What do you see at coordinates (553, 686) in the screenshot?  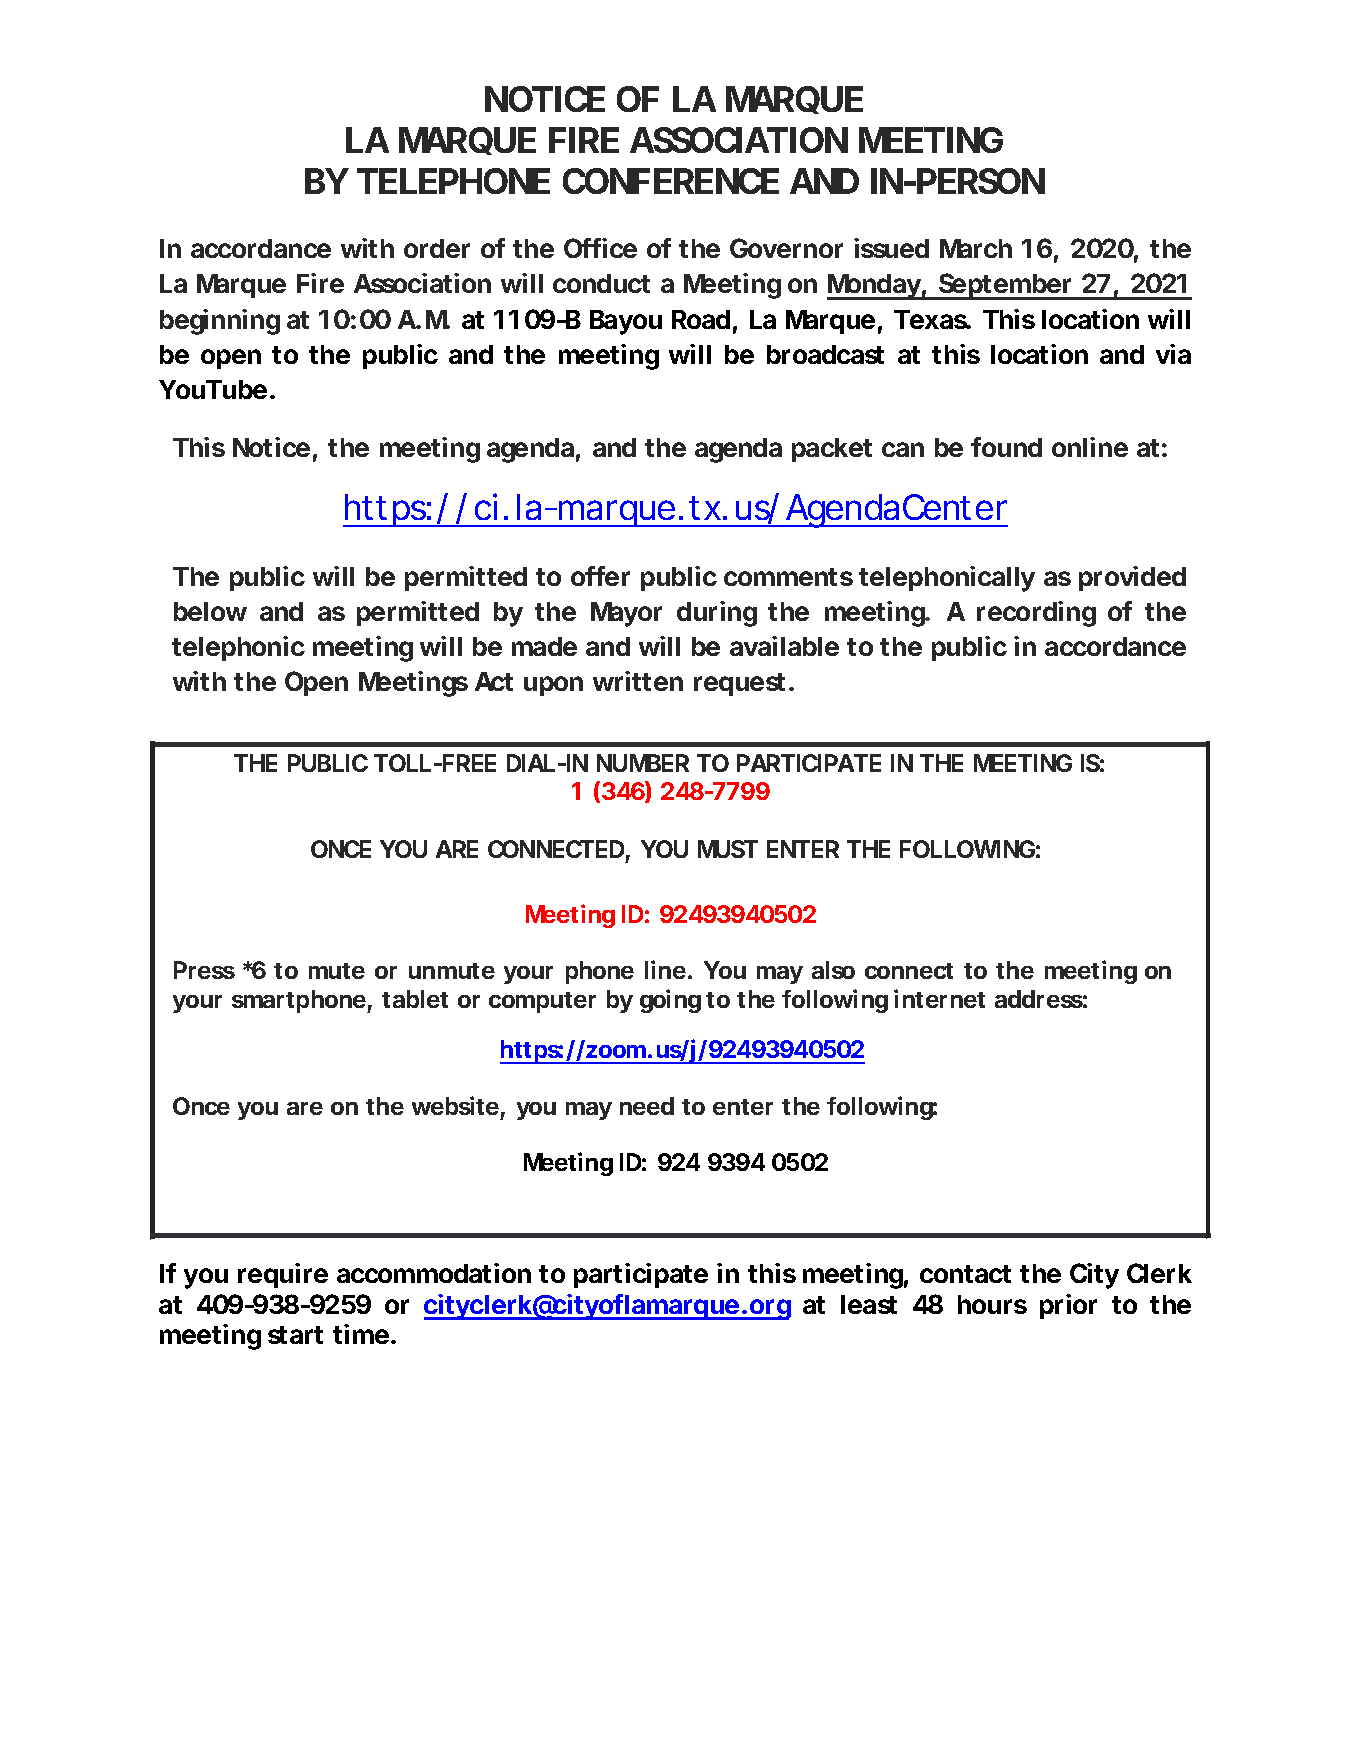 I see `upon` at bounding box center [553, 686].
